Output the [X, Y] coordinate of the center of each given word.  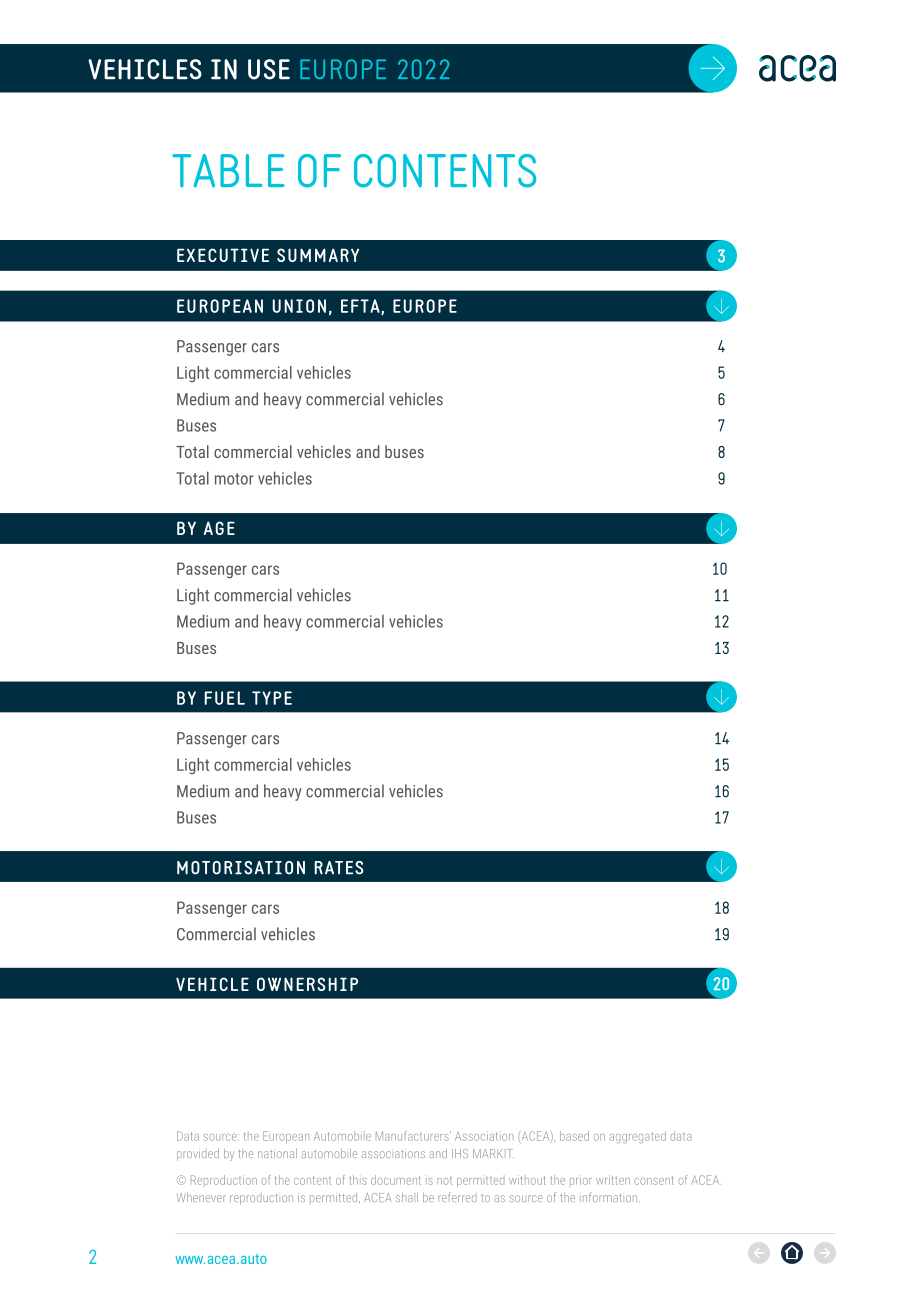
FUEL [225, 698]
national [277, 1153]
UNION [299, 306]
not [444, 1181]
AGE [219, 528]
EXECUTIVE [223, 255]
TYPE [272, 698]
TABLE [228, 171]
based [574, 1136]
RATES [339, 868]
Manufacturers [413, 1136]
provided [198, 1155]
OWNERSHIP [307, 984]
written [613, 1180]
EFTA [361, 307]
